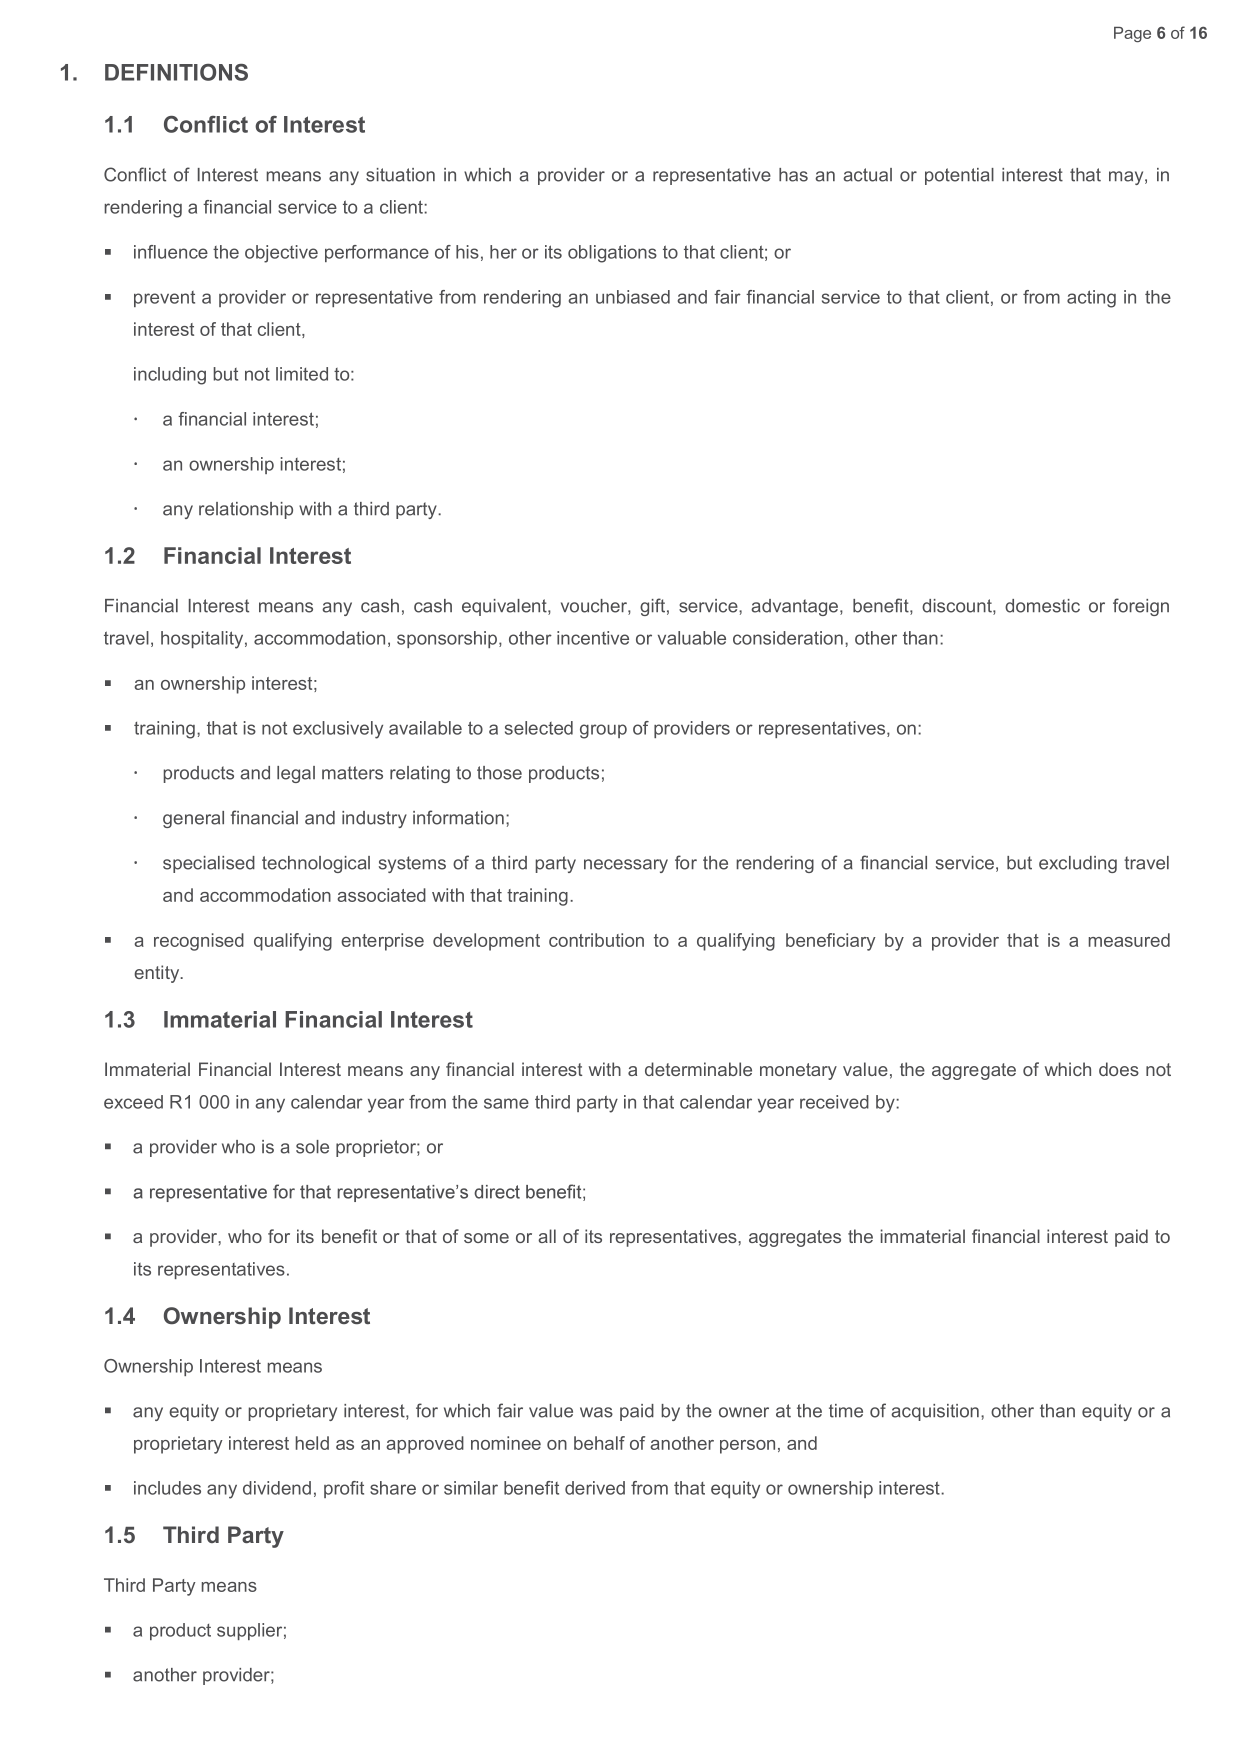  Describe the element at coordinates (199, 942) in the screenshot. I see `recognised` at that location.
